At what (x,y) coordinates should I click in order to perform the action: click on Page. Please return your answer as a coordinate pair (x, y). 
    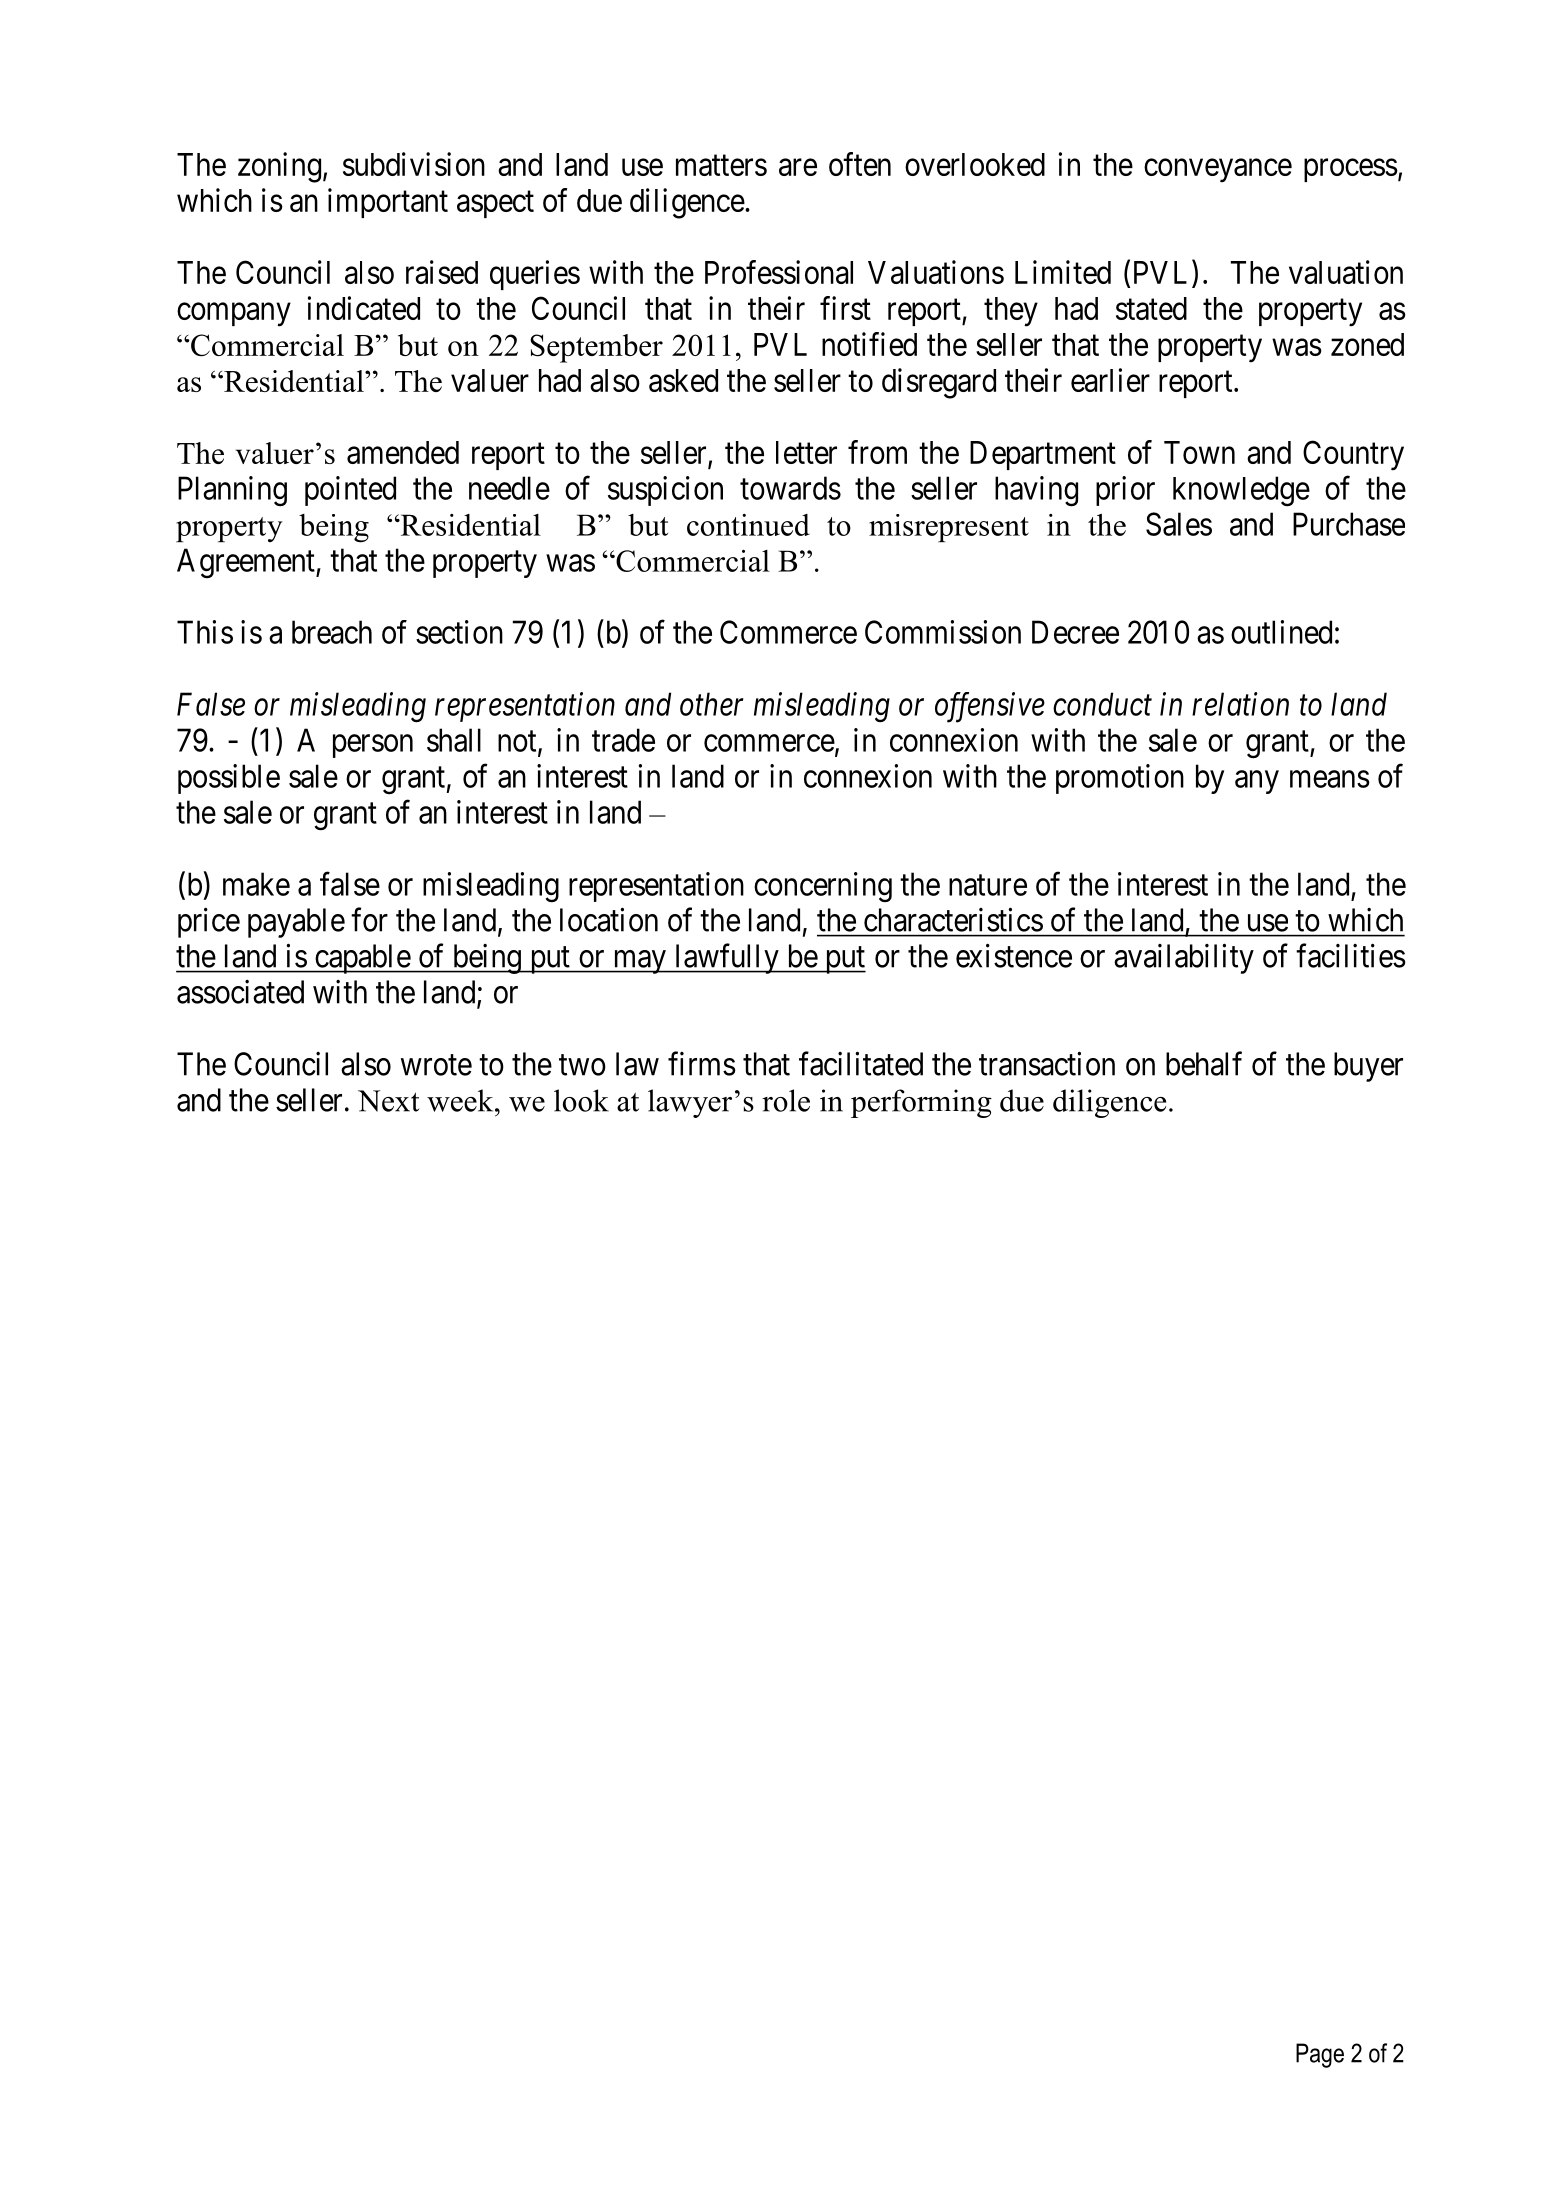
    Looking at the image, I should click on (1320, 2055).
